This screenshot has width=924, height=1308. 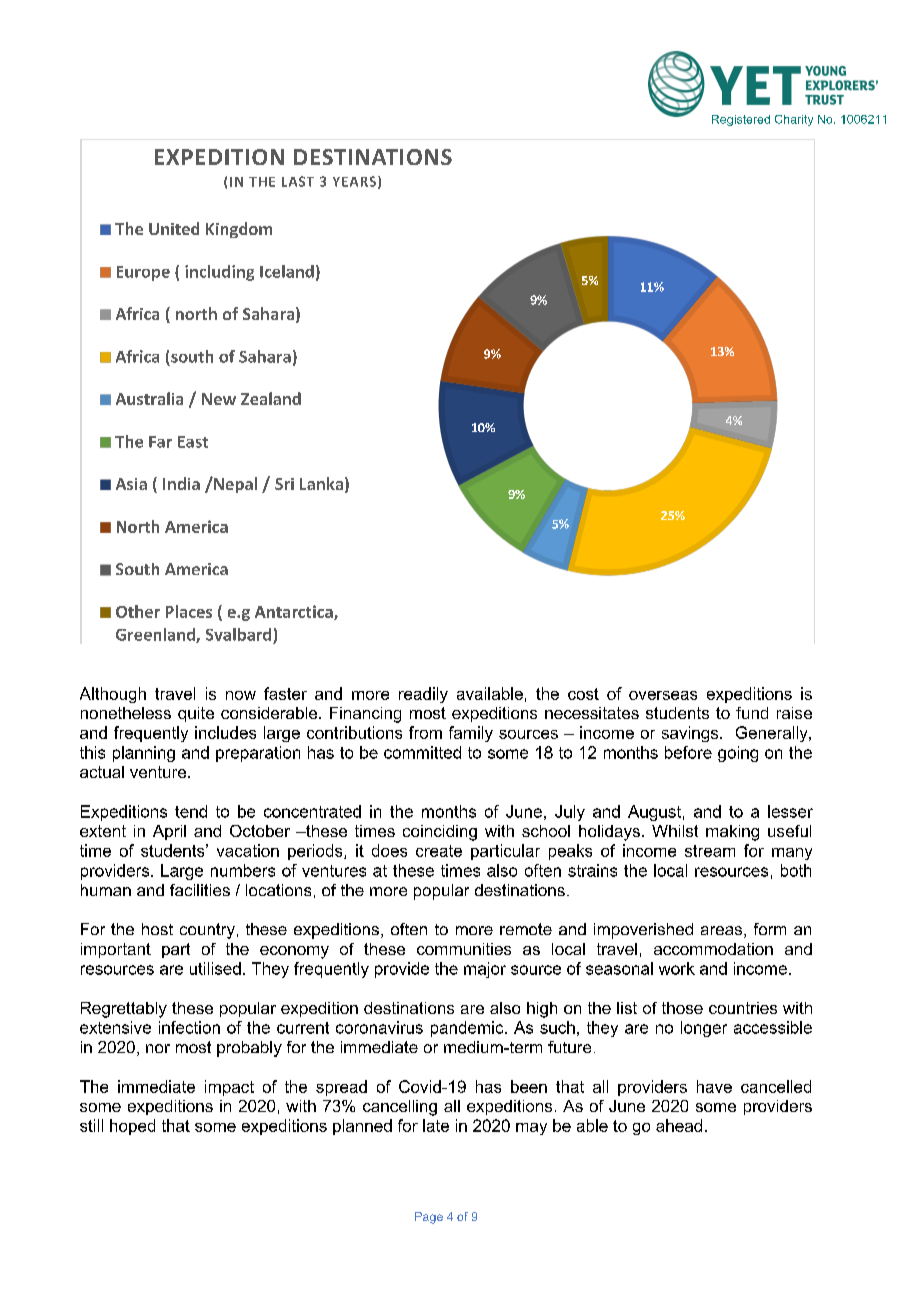 I want to click on Registered, so click(x=741, y=120).
